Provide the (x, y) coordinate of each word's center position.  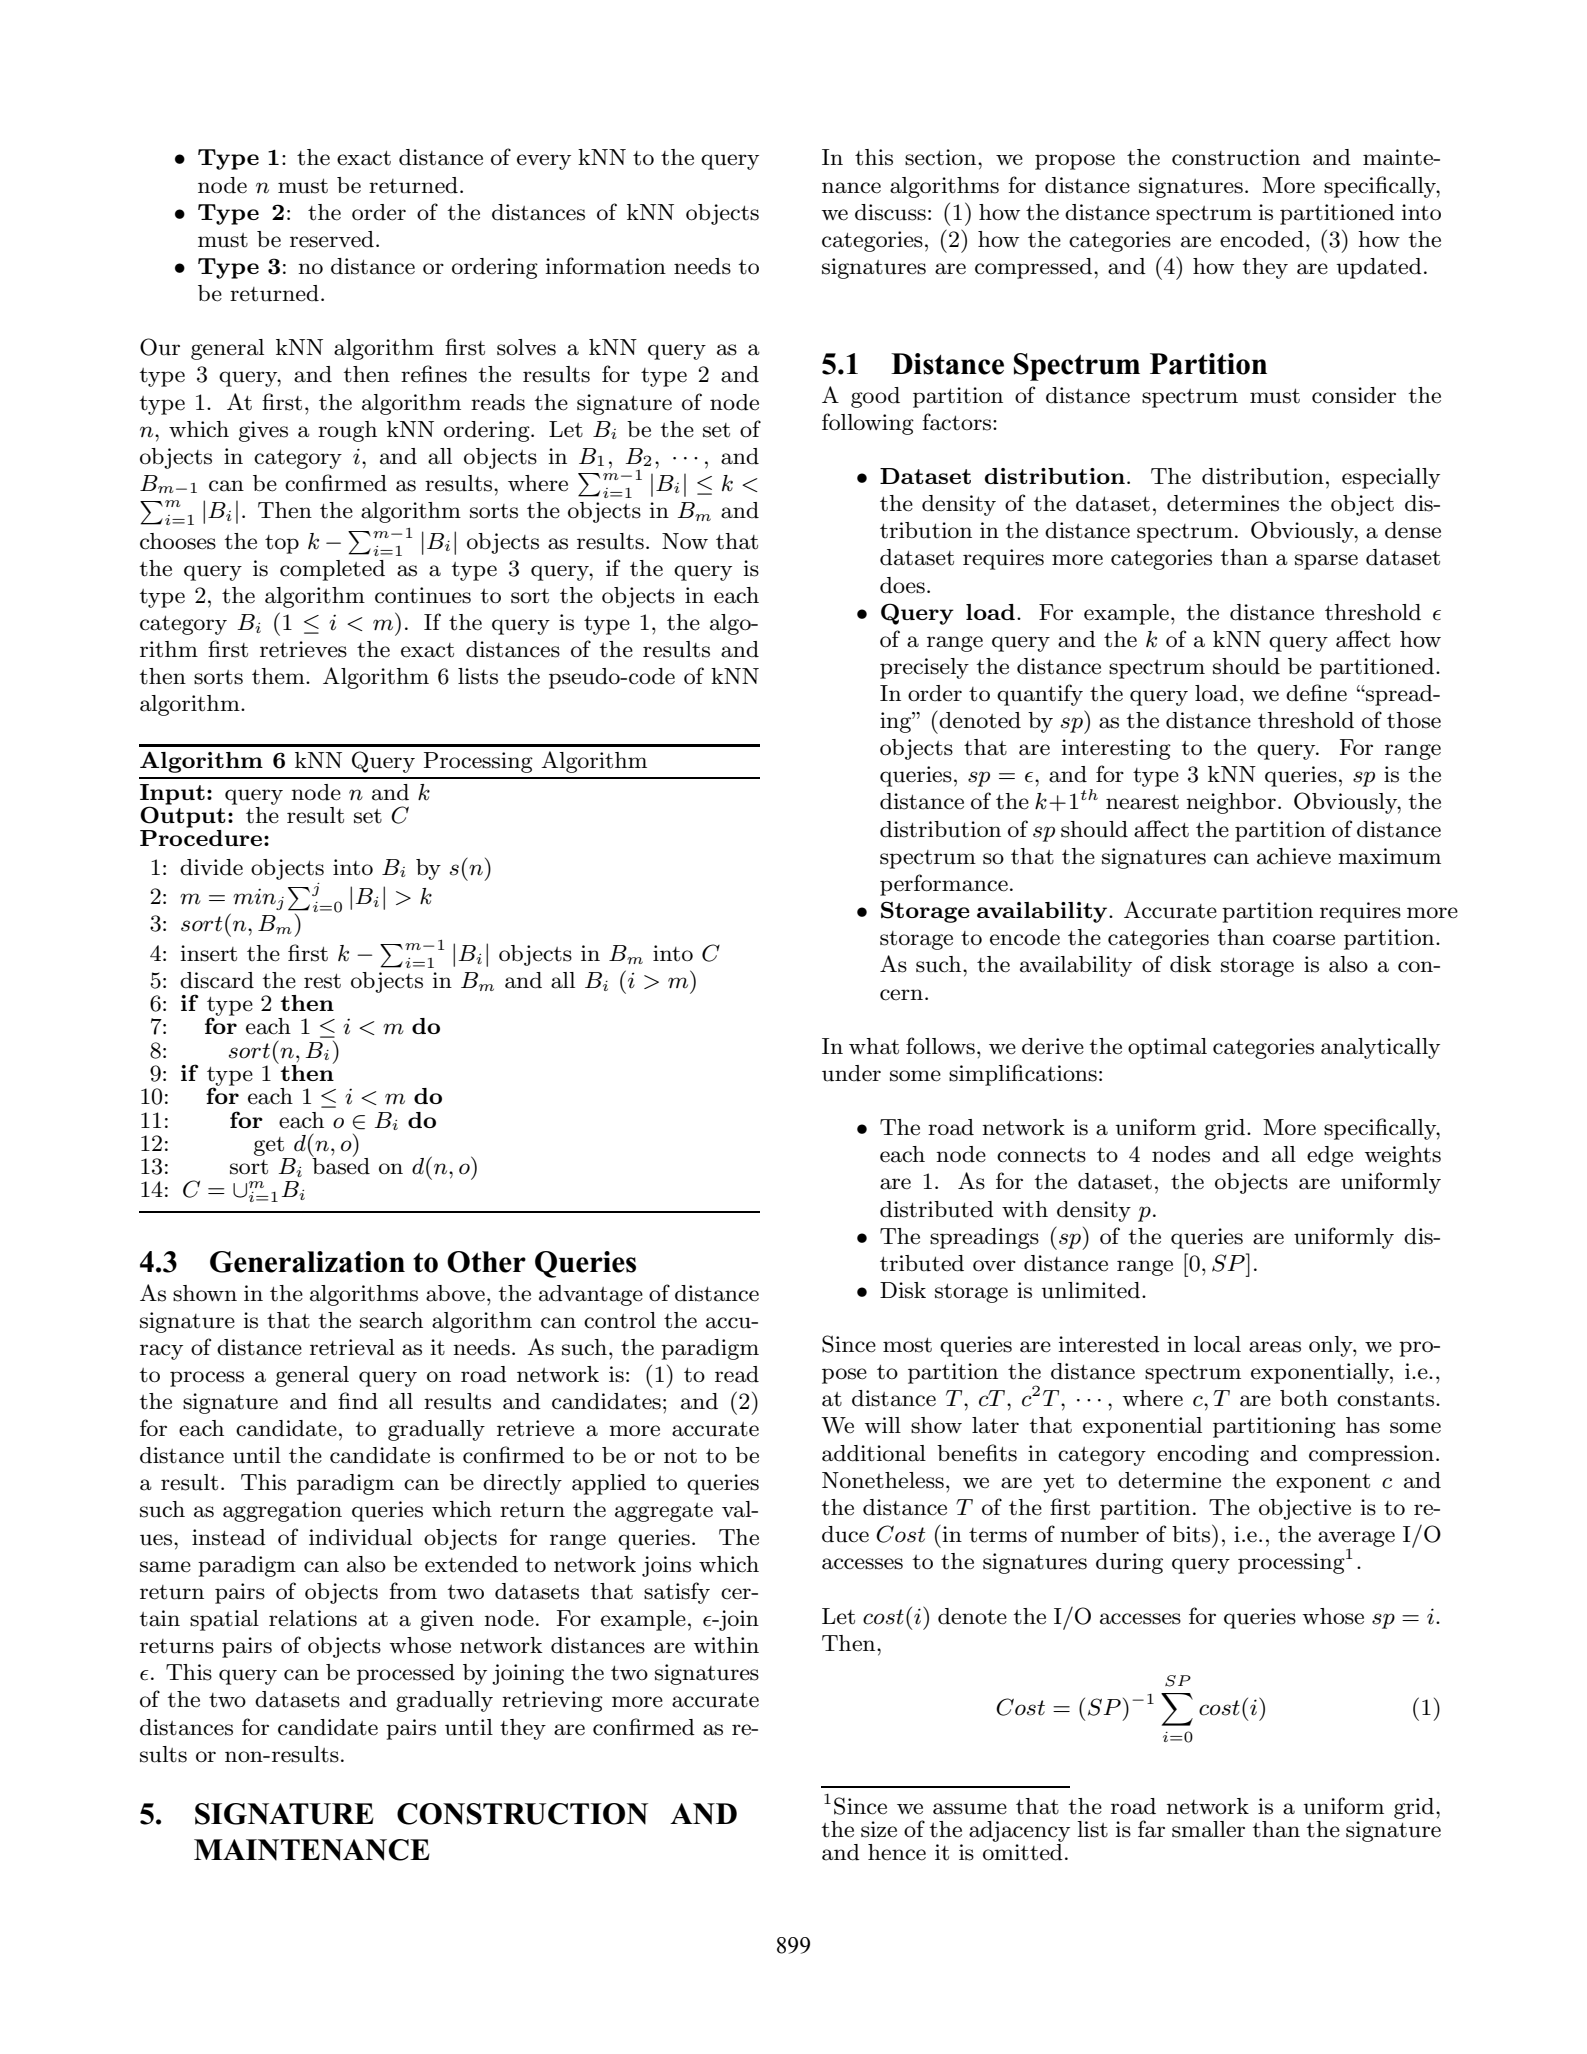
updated (1379, 268)
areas (1275, 1347)
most (907, 1345)
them (279, 676)
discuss (890, 212)
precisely (924, 668)
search (391, 1320)
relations (313, 1618)
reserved (332, 239)
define (1316, 693)
